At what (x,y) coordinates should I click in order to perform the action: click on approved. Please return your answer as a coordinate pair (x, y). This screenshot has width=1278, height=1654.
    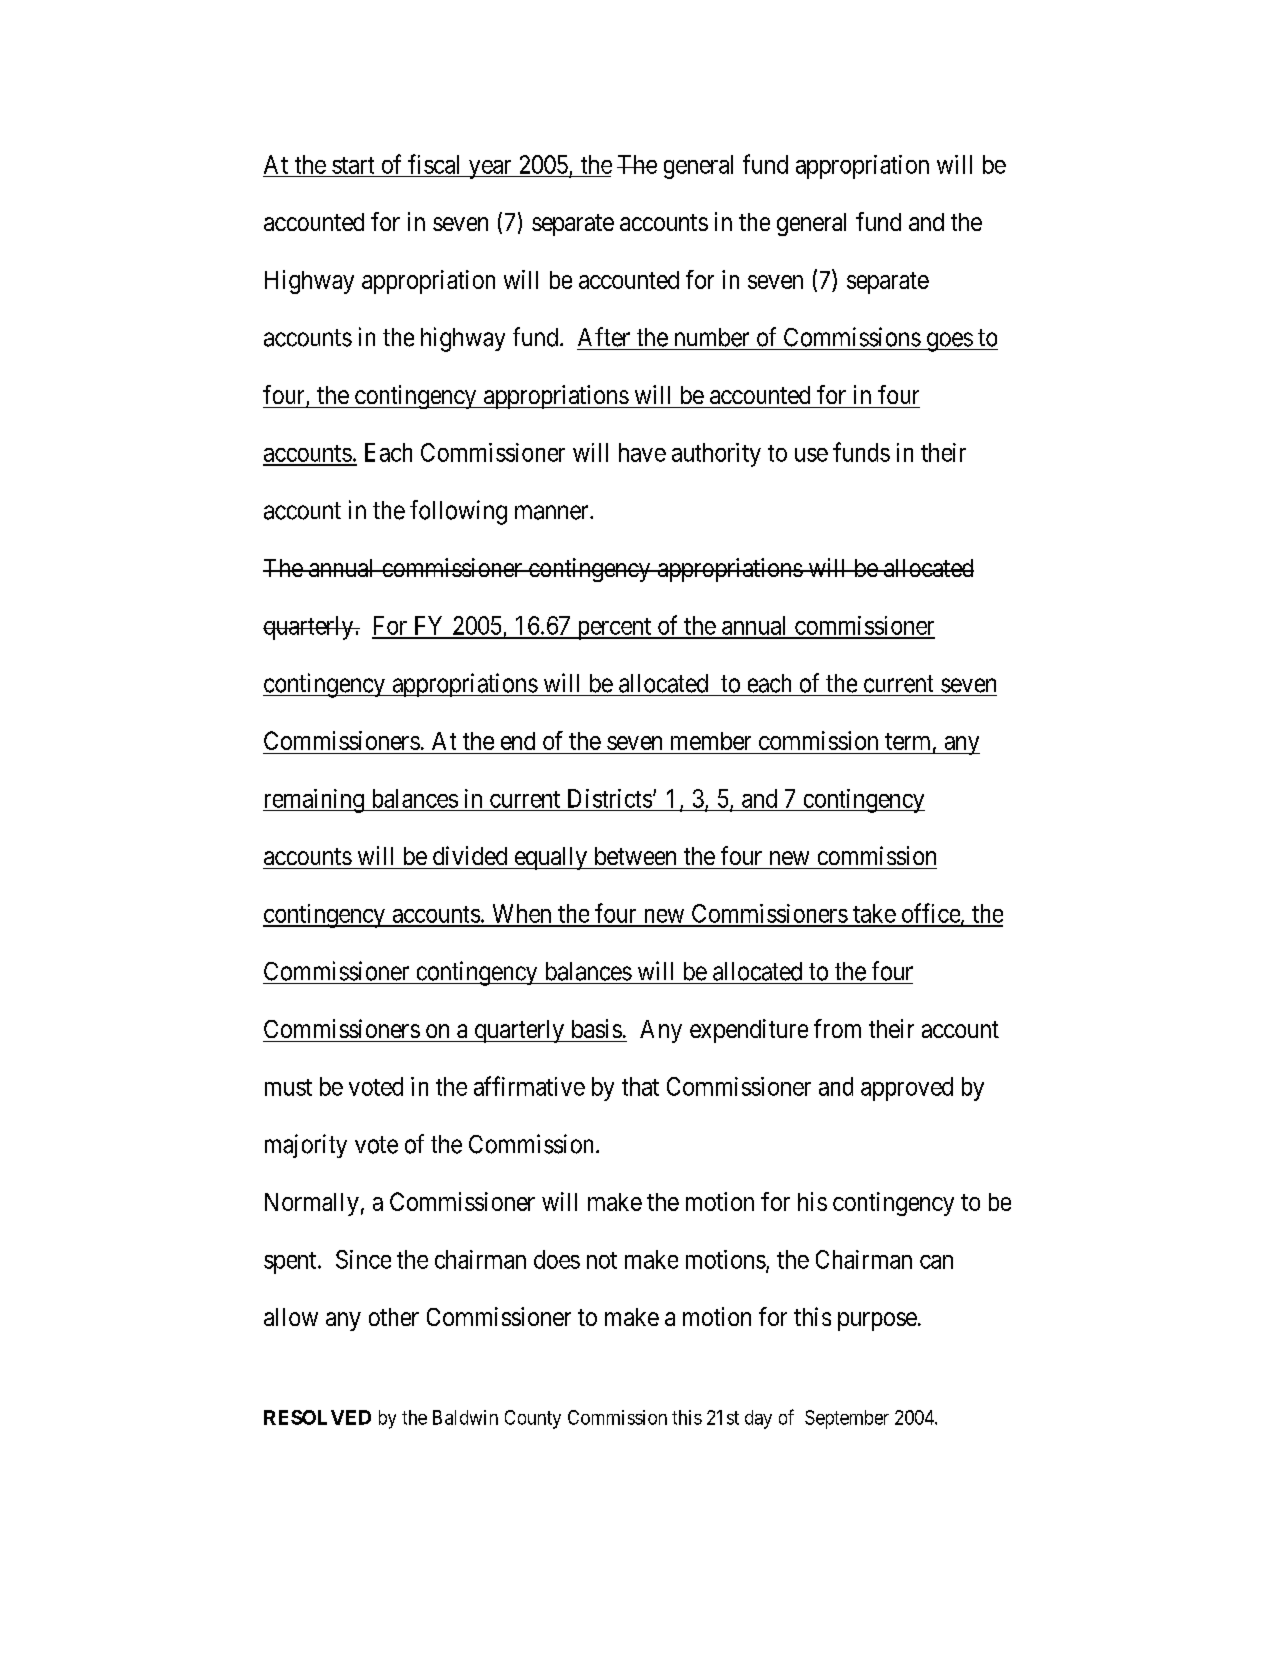
    Looking at the image, I should click on (907, 1089).
